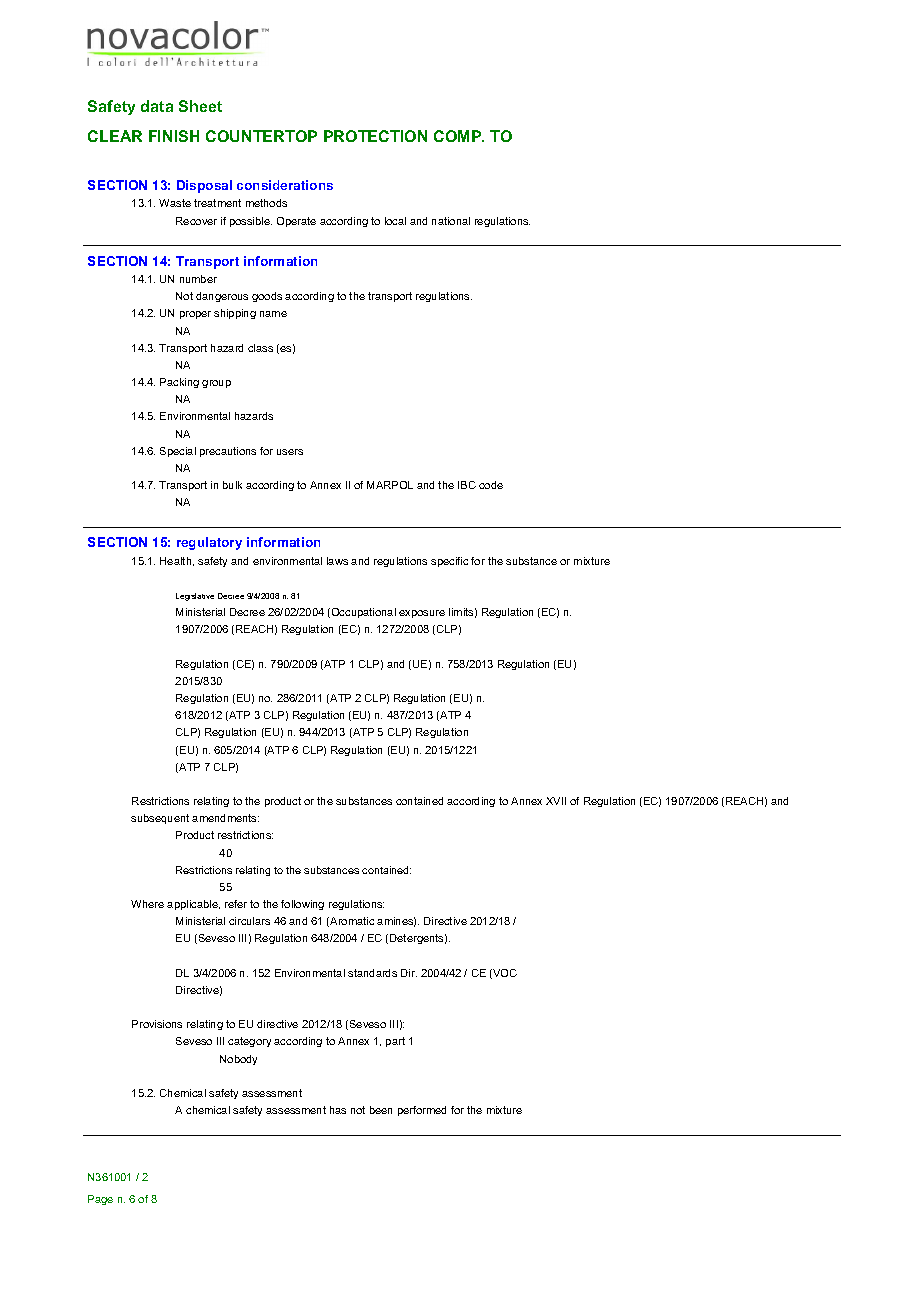 The height and width of the screenshot is (1308, 924). I want to click on code, so click(491, 485).
